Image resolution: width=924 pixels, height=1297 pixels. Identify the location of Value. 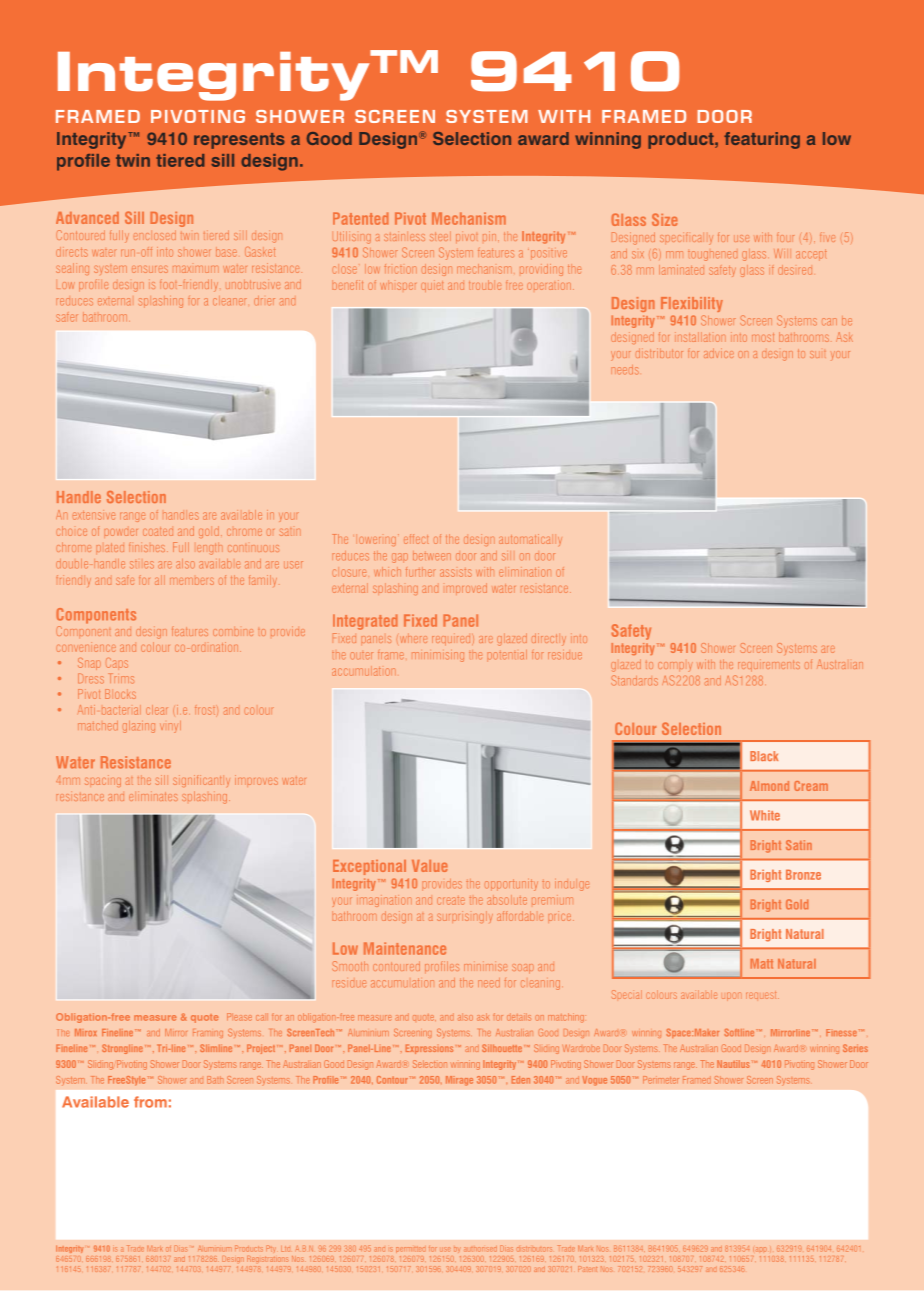
(430, 866).
